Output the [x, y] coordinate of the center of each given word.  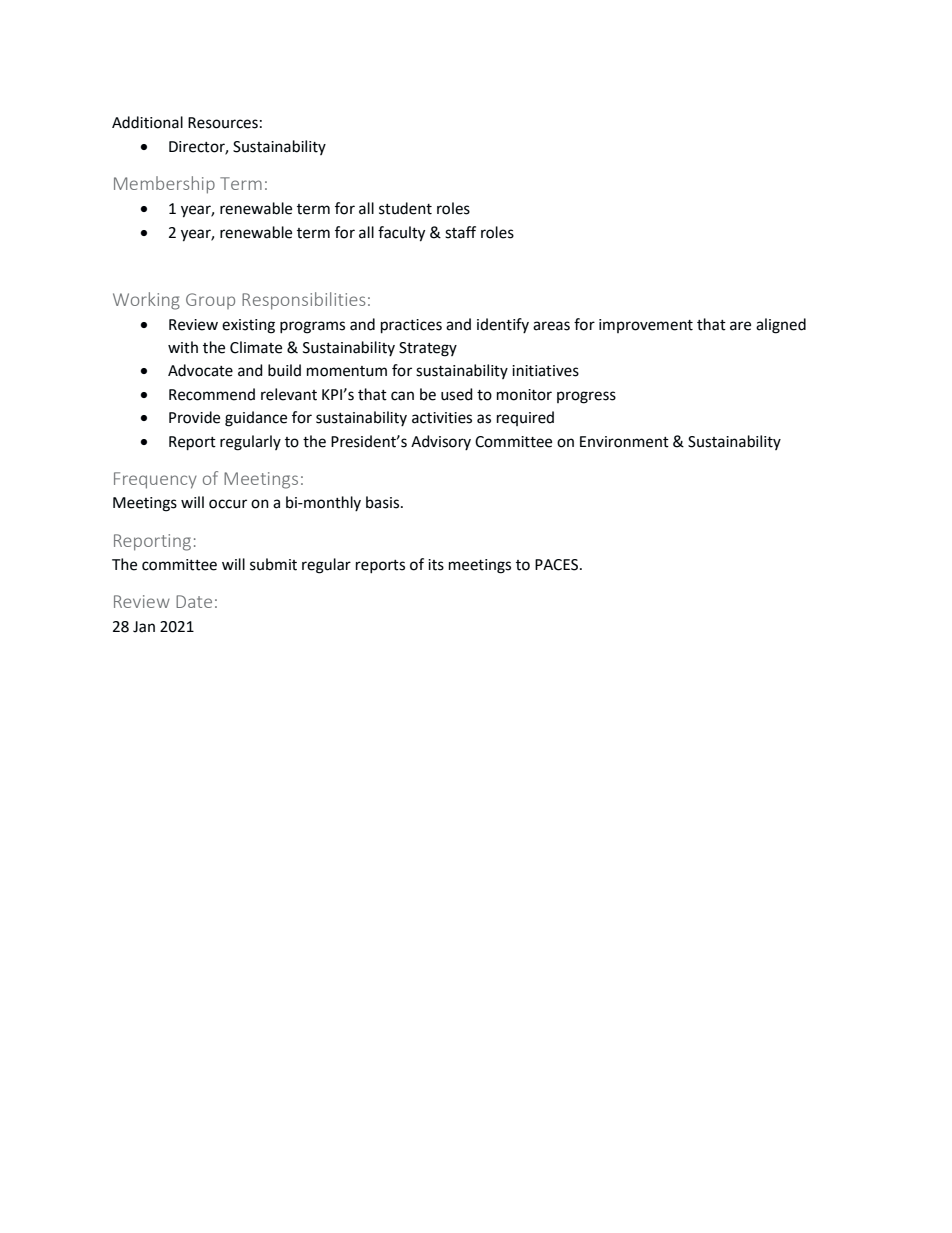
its [436, 565]
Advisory [441, 442]
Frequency [155, 480]
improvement [646, 326]
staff [460, 232]
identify [503, 325]
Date [194, 601]
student [405, 208]
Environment [624, 442]
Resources [223, 123]
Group [210, 301]
